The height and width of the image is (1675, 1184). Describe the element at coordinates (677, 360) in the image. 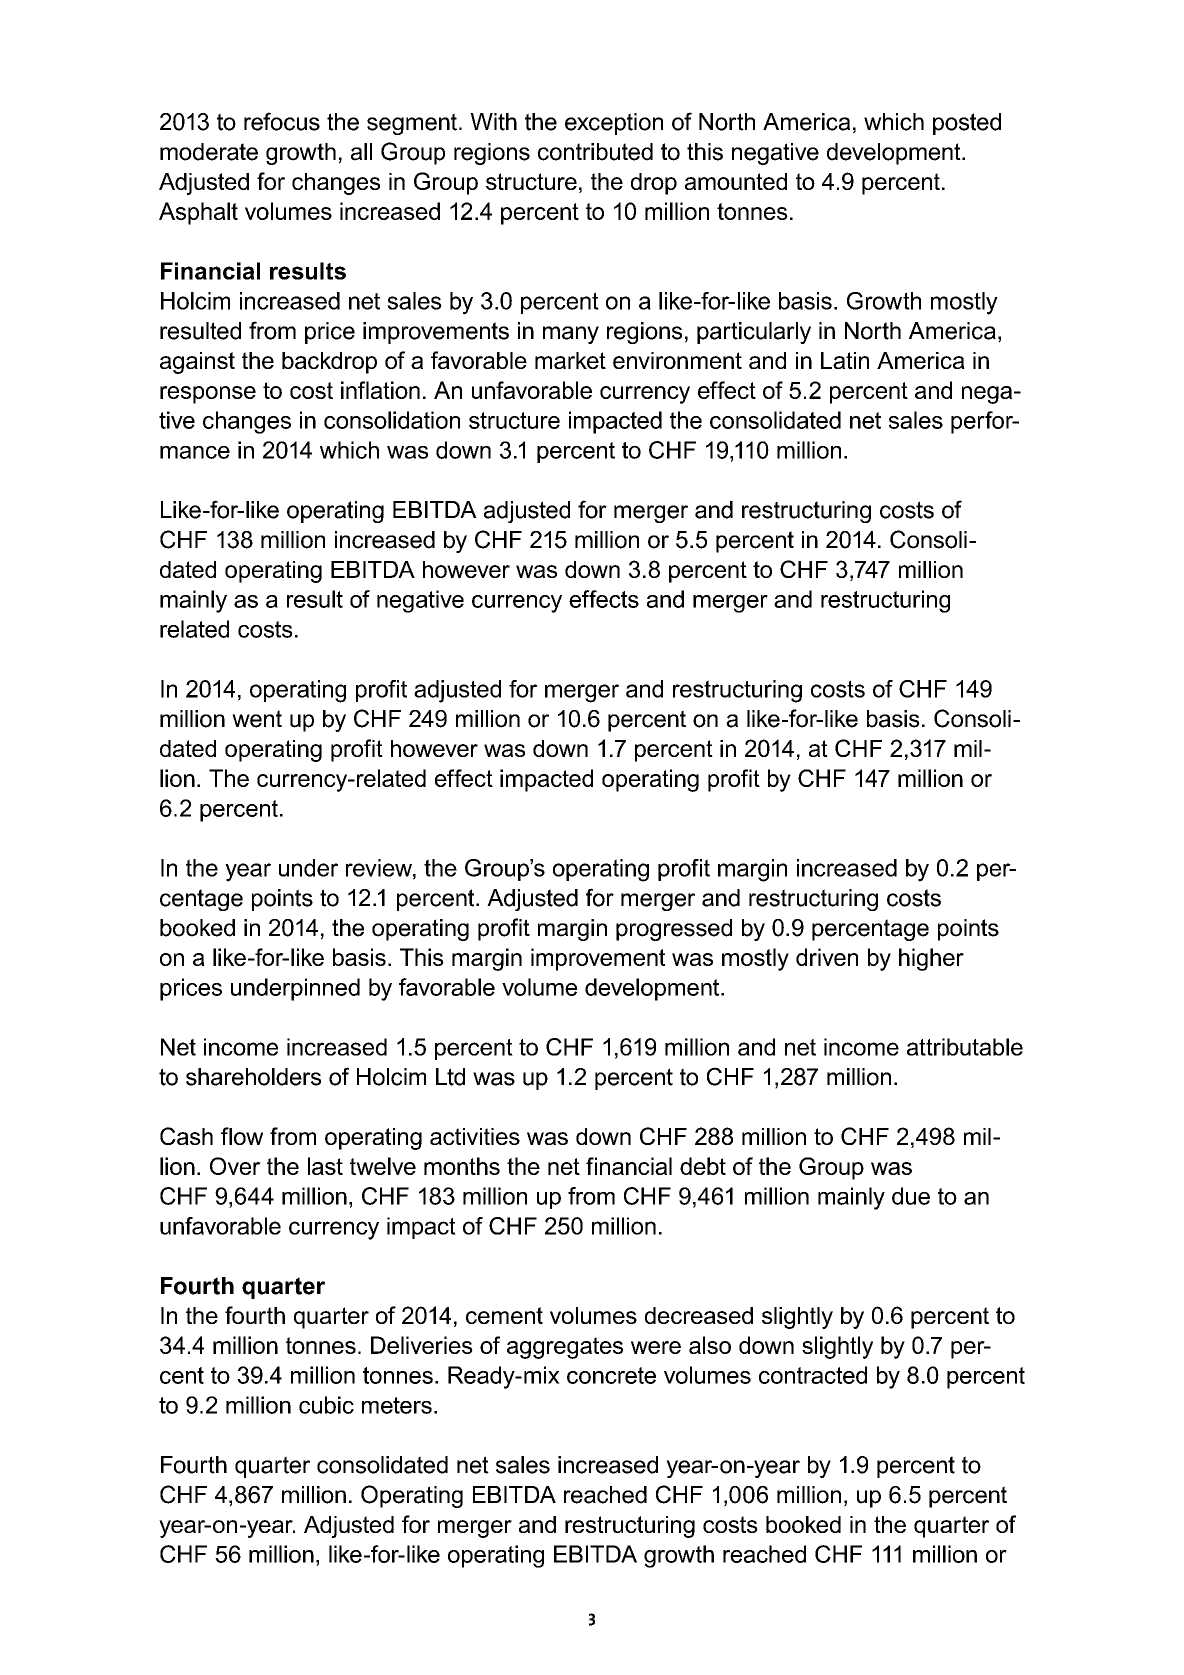

I see `environment` at that location.
